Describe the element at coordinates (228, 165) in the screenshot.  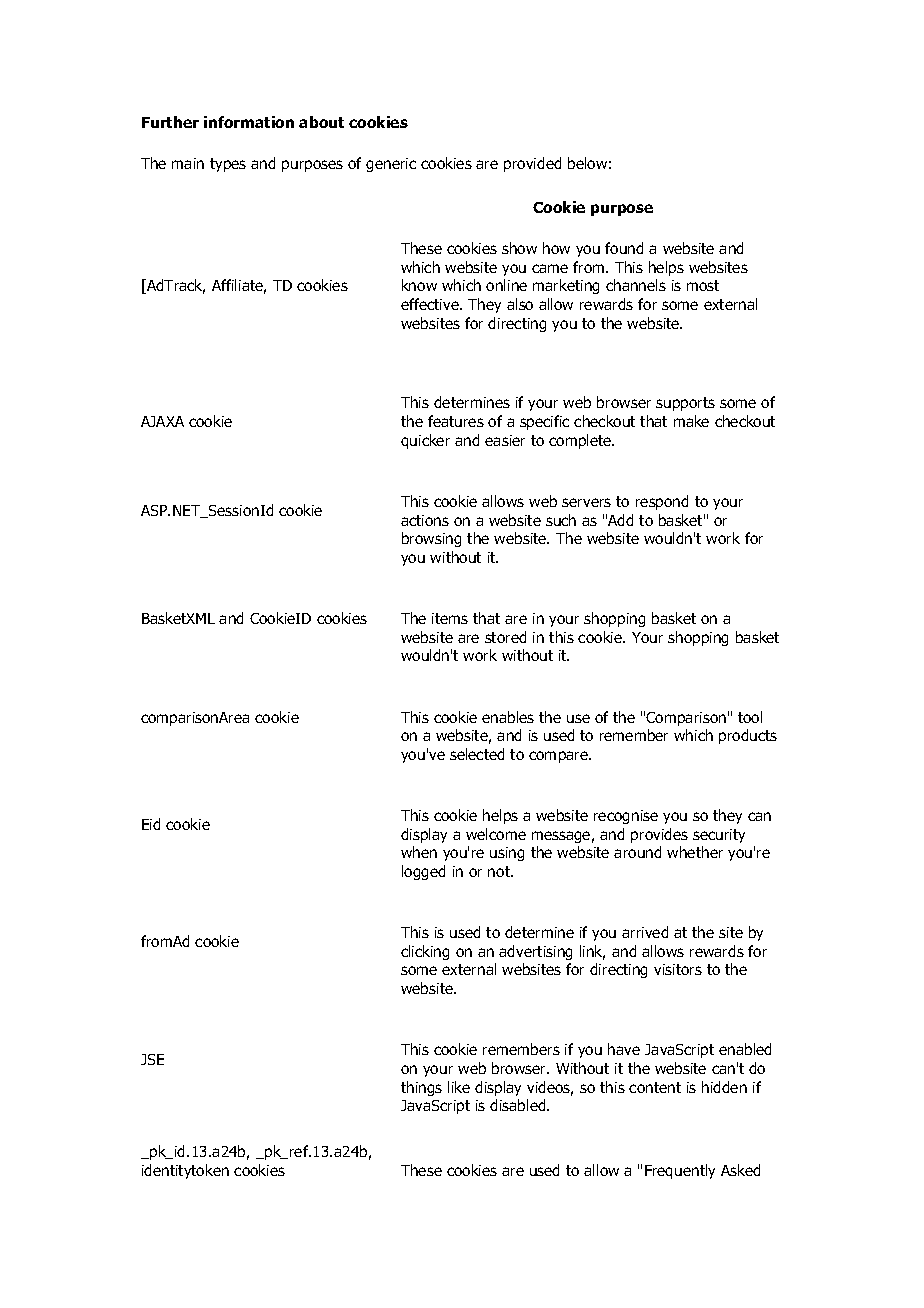
I see `types` at that location.
